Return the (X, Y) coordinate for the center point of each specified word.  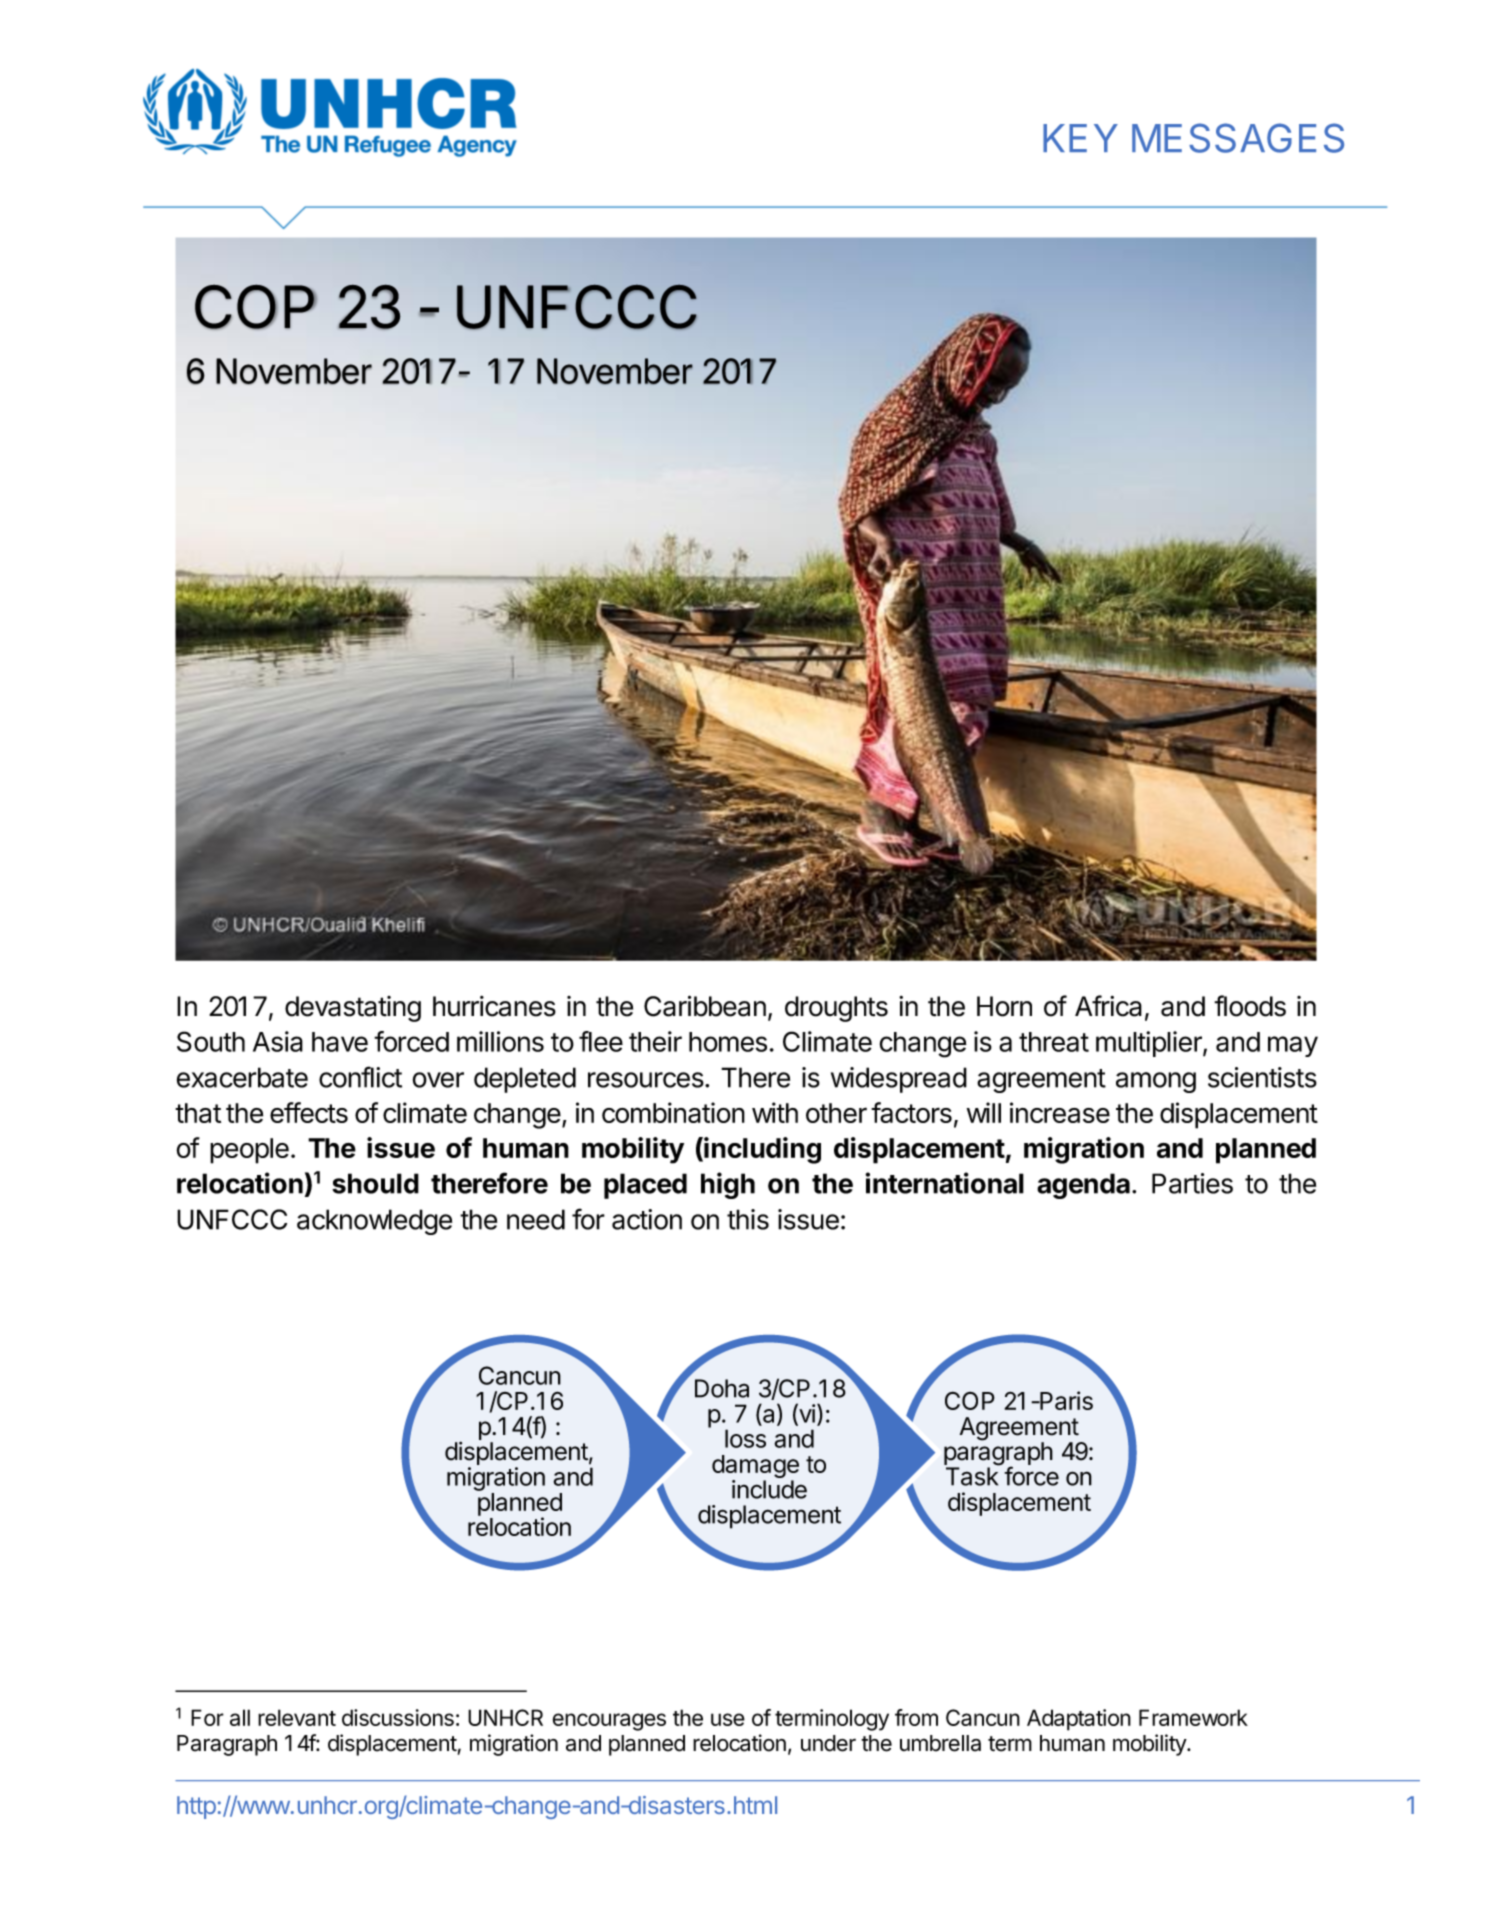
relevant (297, 1717)
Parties (1192, 1183)
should (375, 1183)
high (728, 1185)
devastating (353, 1009)
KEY (1080, 138)
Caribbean (705, 1006)
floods (1250, 1006)
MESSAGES (1238, 138)
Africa (1108, 1006)
